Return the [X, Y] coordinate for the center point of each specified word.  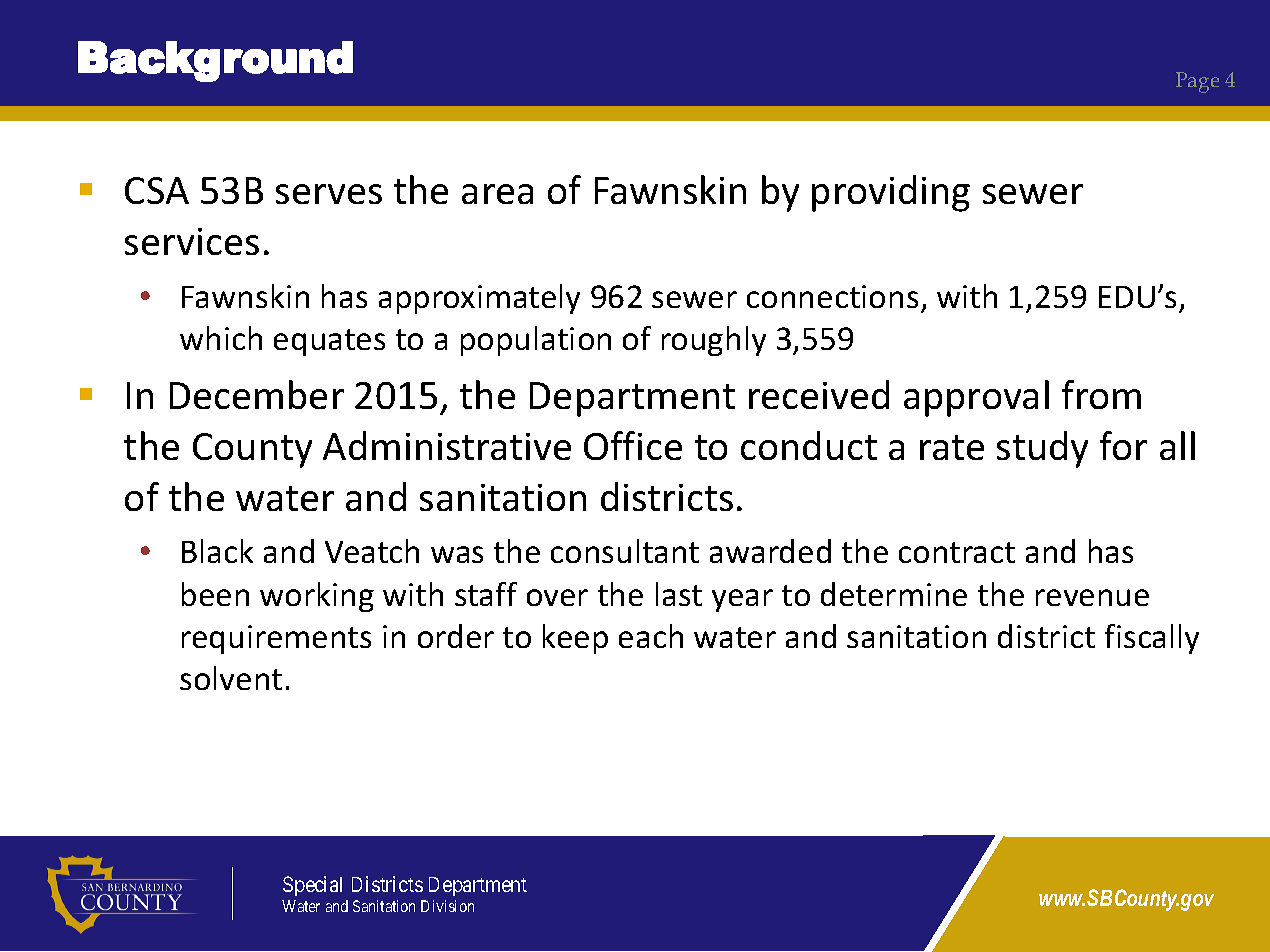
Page [1197, 82]
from [1101, 394]
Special [312, 886]
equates [329, 342]
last [679, 594]
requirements [276, 639]
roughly [714, 341]
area [497, 194]
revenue [1092, 597]
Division [447, 906]
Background [215, 61]
